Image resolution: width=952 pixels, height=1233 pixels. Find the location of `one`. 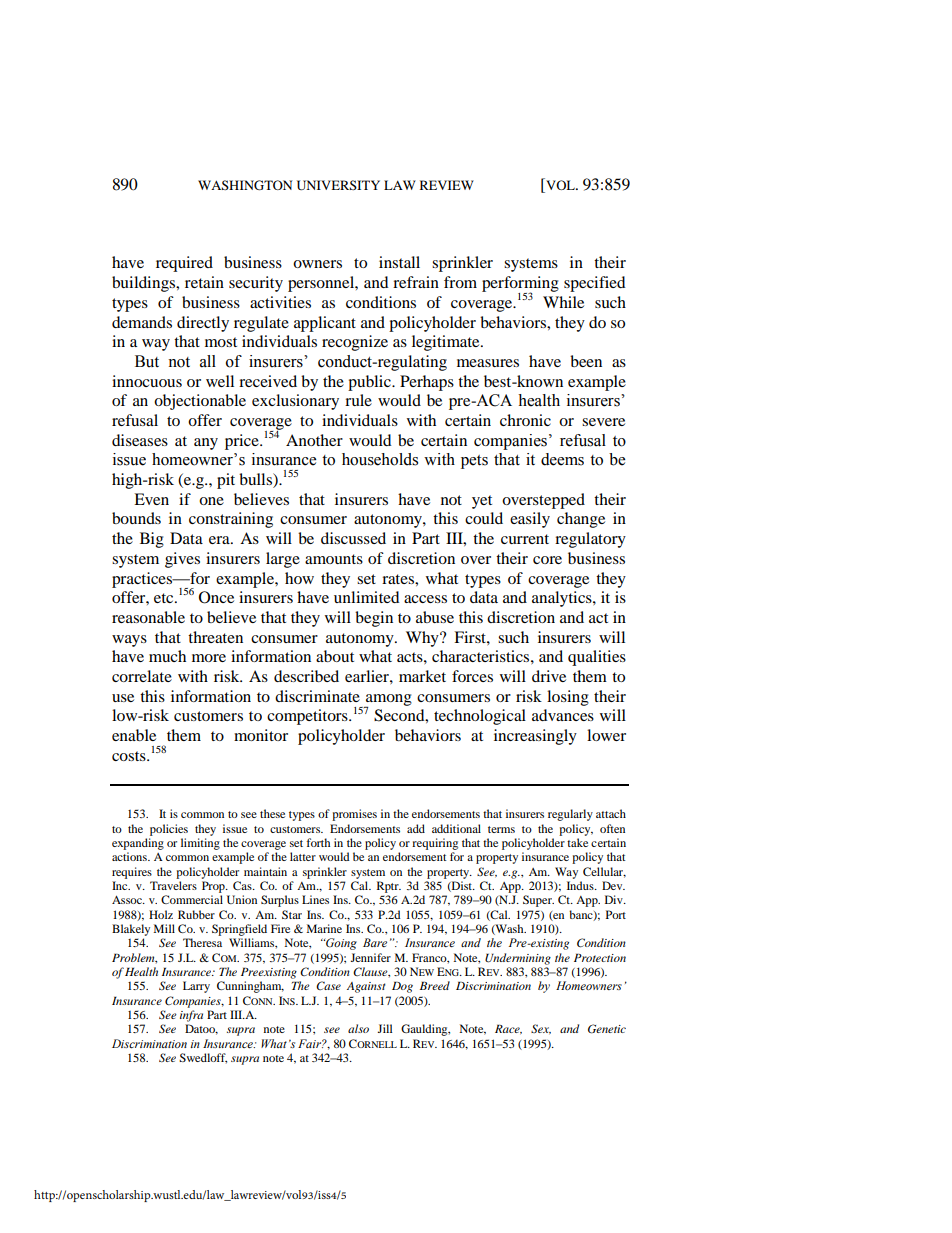

one is located at coordinates (211, 501).
